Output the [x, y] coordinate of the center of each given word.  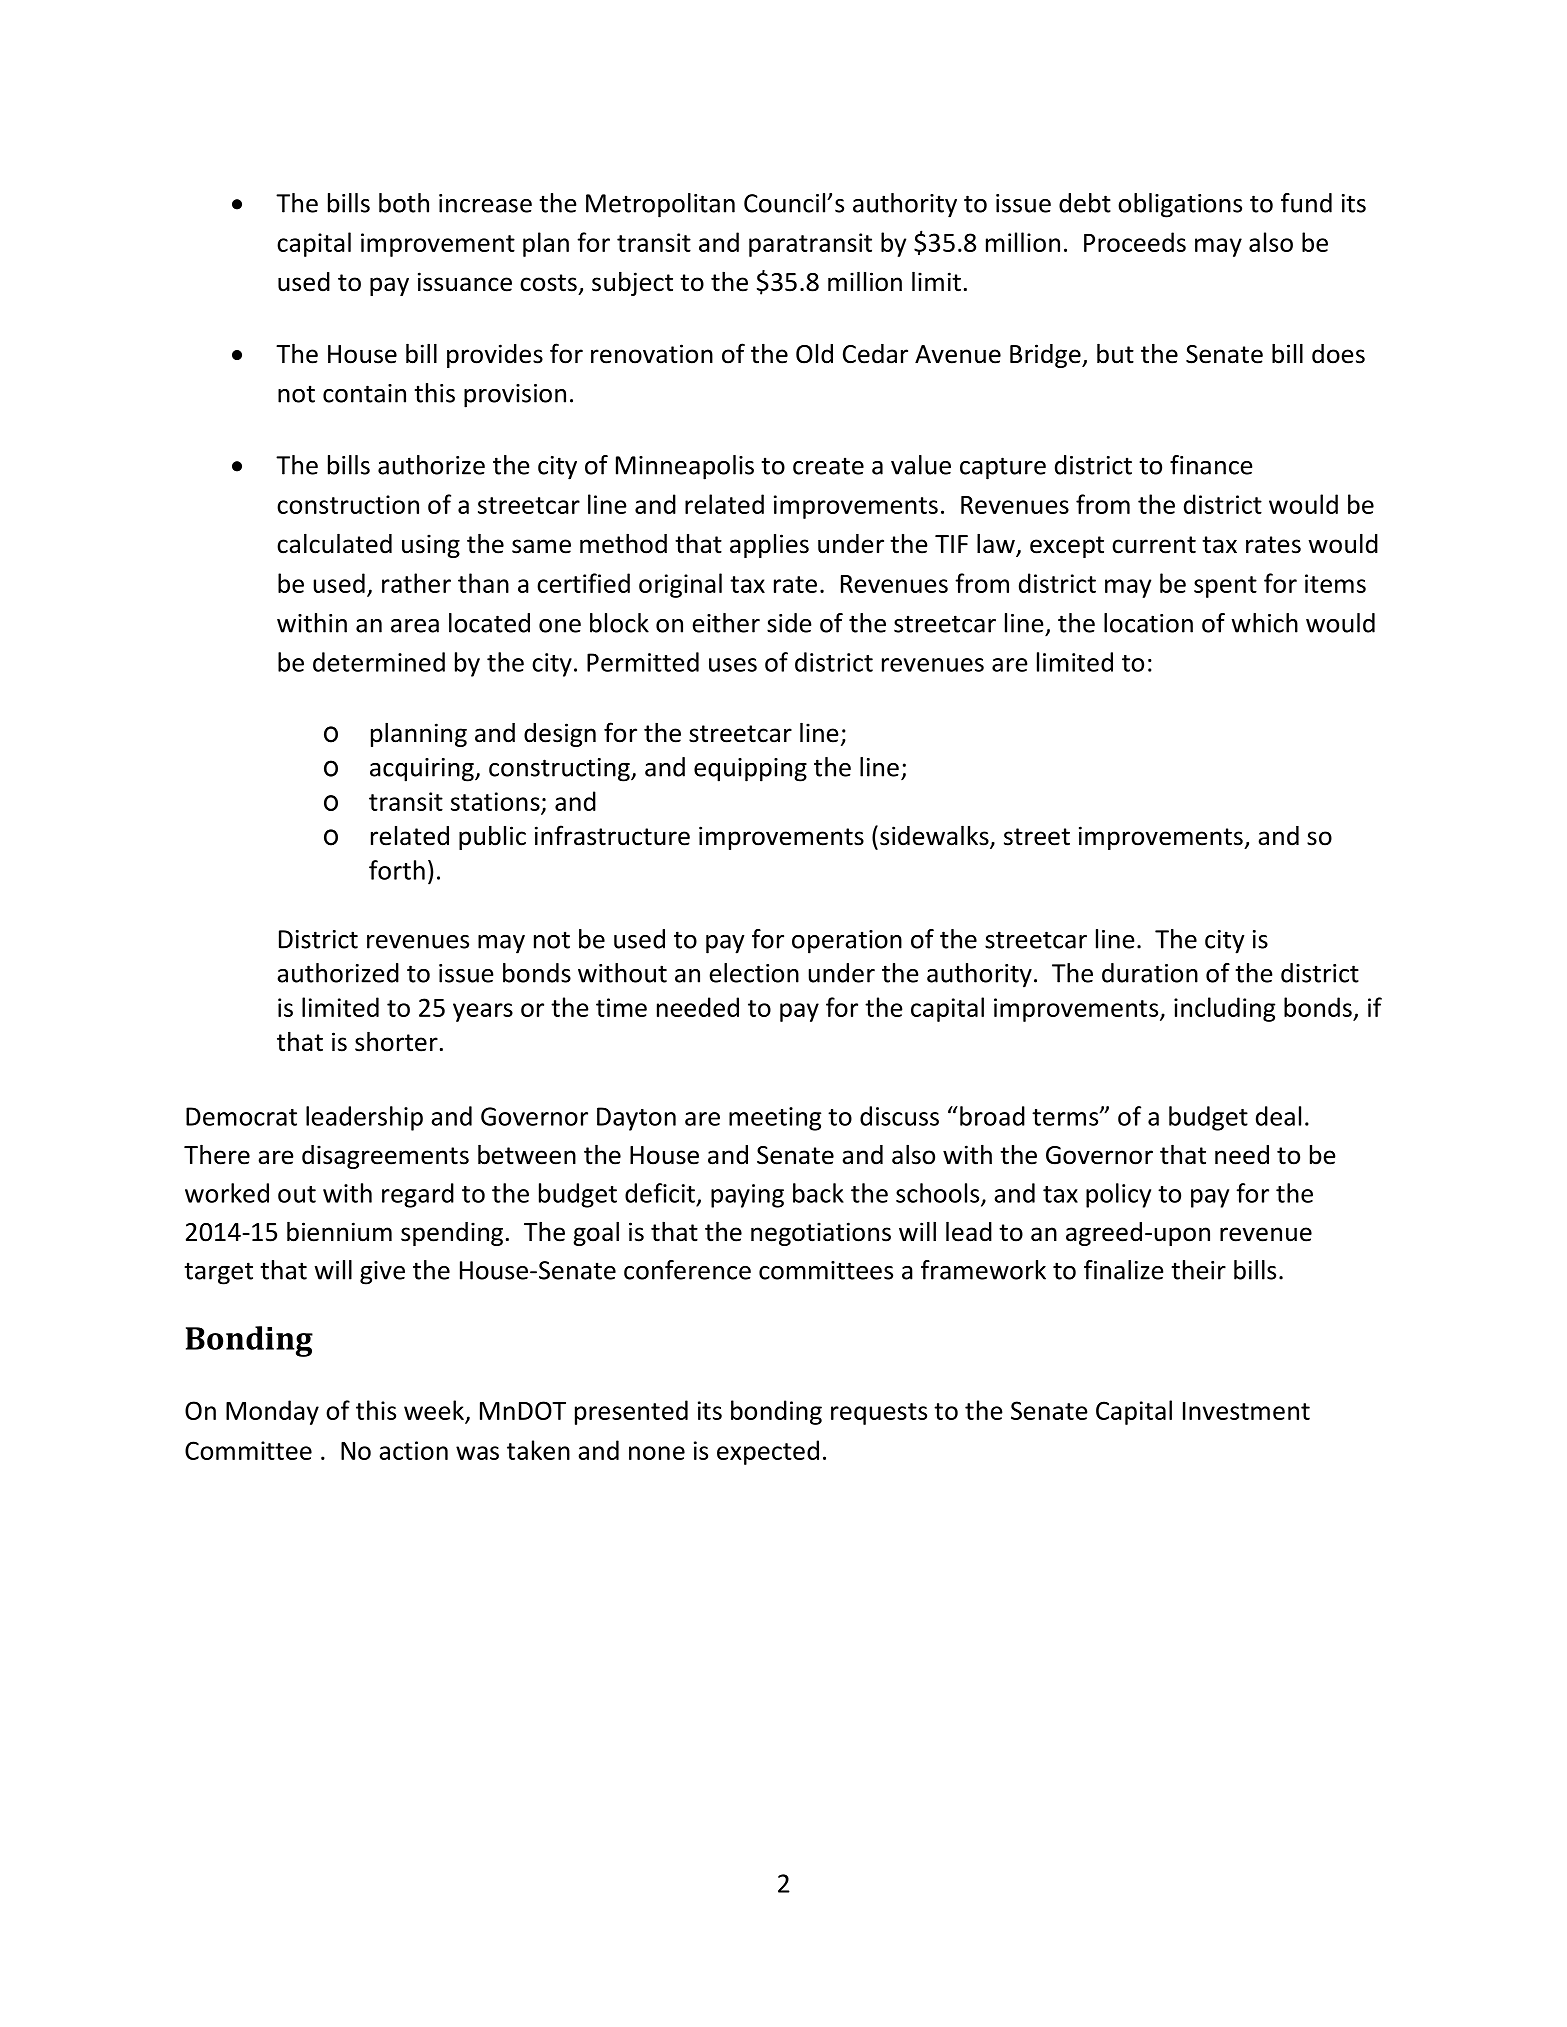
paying [747, 1196]
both [404, 203]
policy [1118, 1195]
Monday [272, 1412]
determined [379, 662]
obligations [1180, 205]
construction [348, 504]
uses [733, 665]
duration [1150, 973]
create [828, 466]
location [1148, 623]
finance [1211, 465]
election [754, 973]
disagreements [385, 1157]
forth [397, 870]
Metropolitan [660, 205]
